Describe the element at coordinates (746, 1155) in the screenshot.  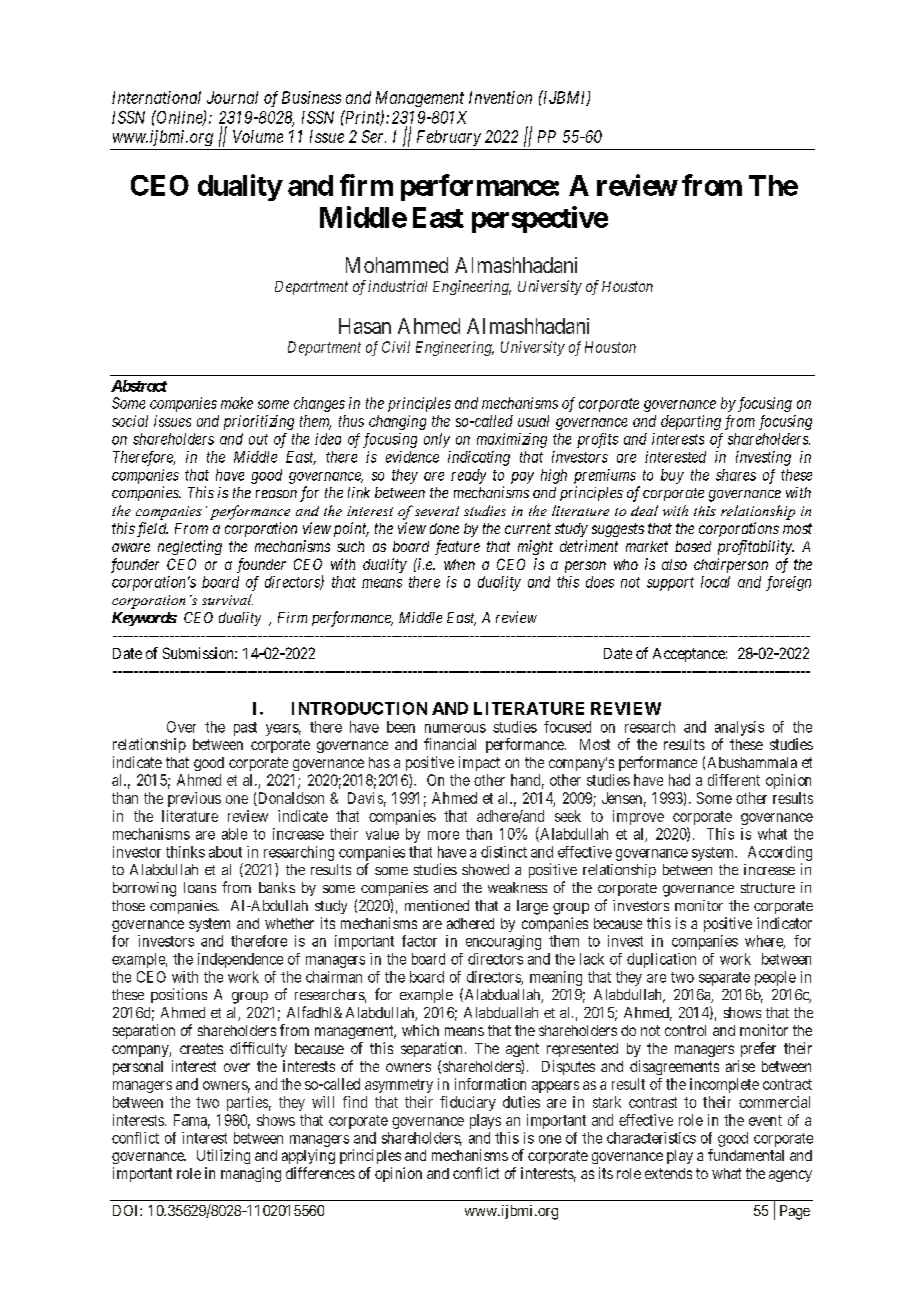
I see `fundamental` at that location.
